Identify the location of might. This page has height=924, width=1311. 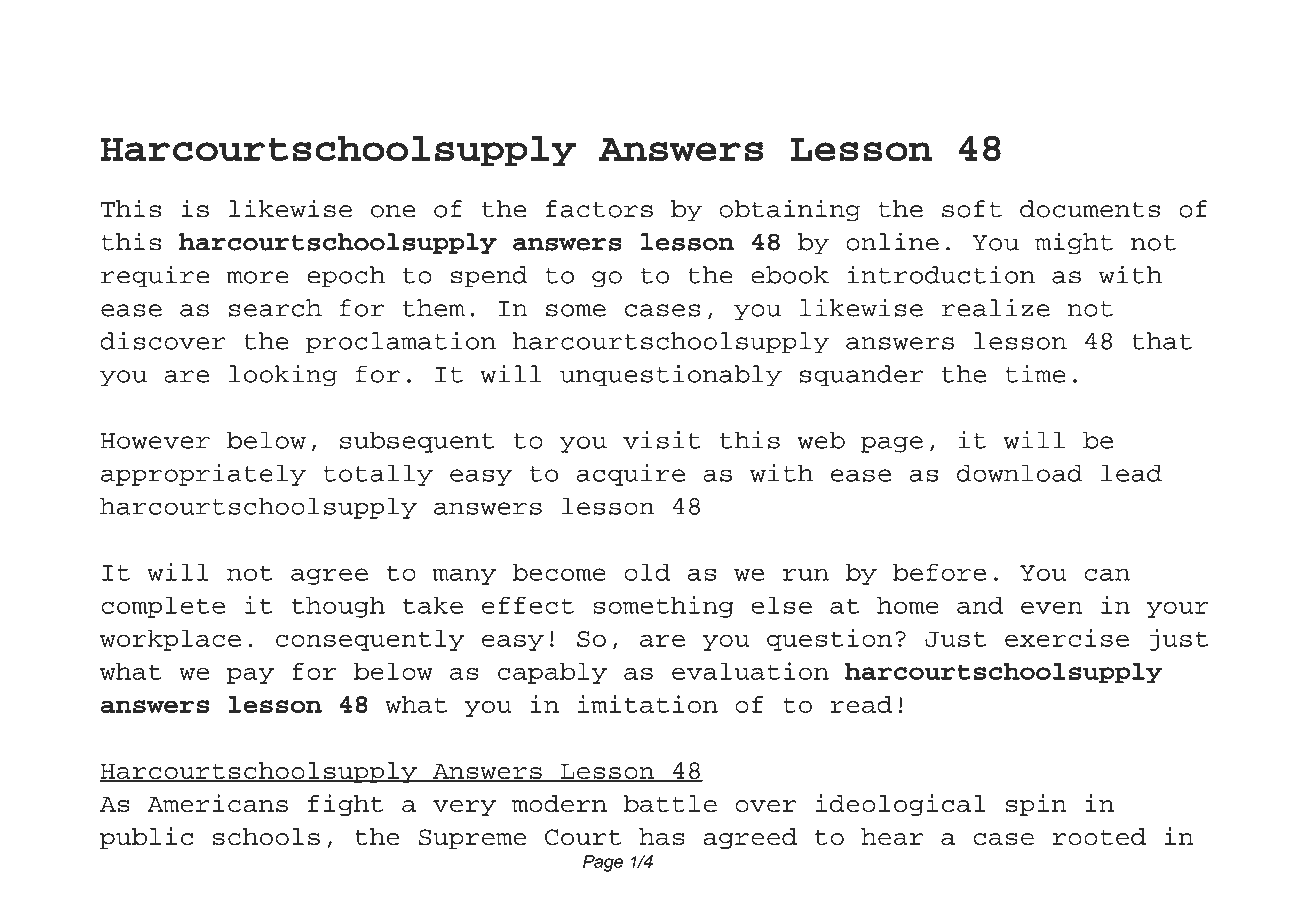
(1074, 243).
